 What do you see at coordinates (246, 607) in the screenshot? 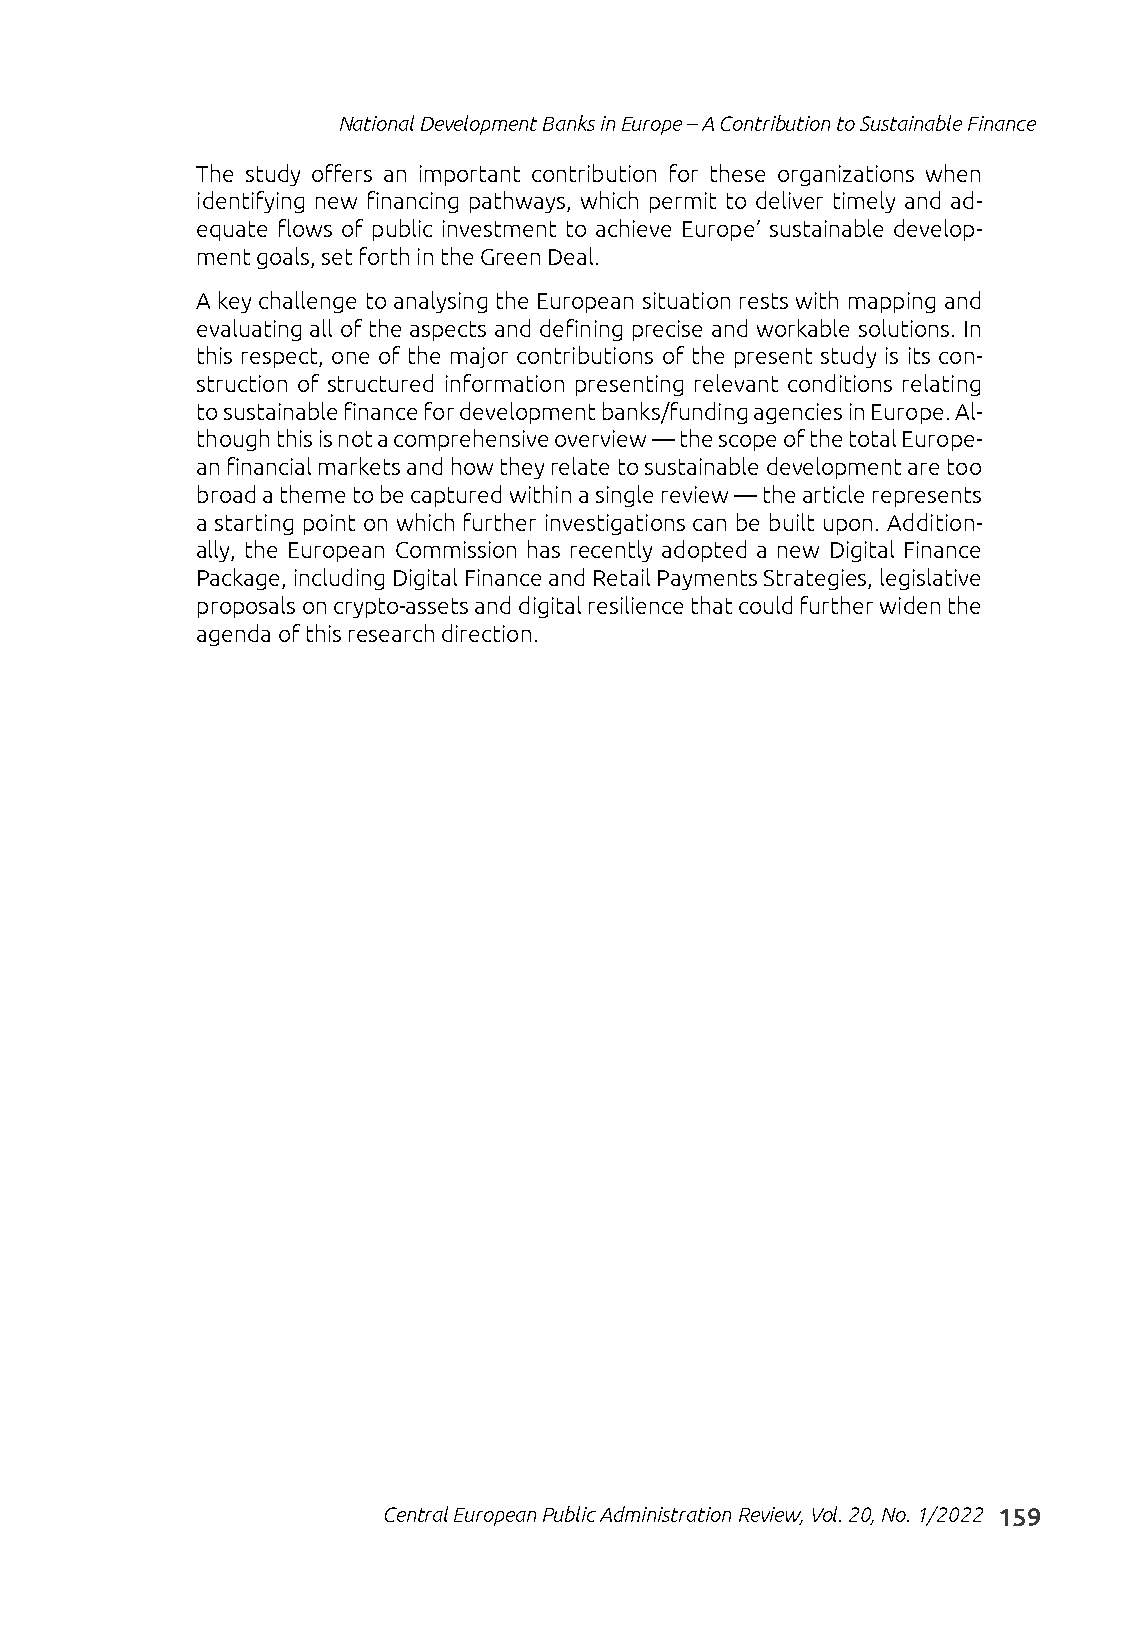
I see `proposals` at bounding box center [246, 607].
